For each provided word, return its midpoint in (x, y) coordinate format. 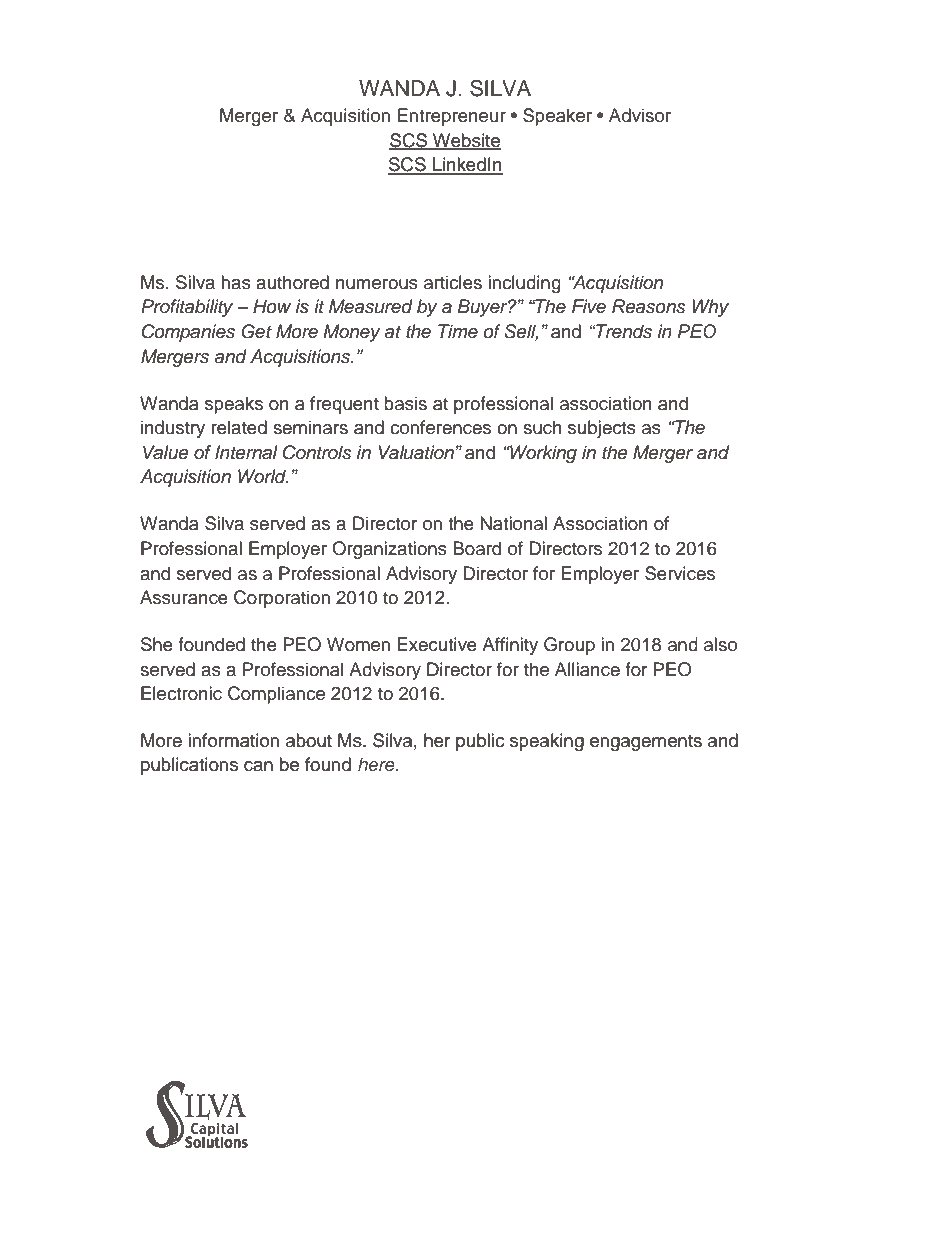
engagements (646, 743)
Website (466, 141)
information (233, 740)
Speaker (557, 117)
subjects (602, 429)
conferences (440, 427)
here (377, 764)
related (239, 427)
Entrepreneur (452, 117)
